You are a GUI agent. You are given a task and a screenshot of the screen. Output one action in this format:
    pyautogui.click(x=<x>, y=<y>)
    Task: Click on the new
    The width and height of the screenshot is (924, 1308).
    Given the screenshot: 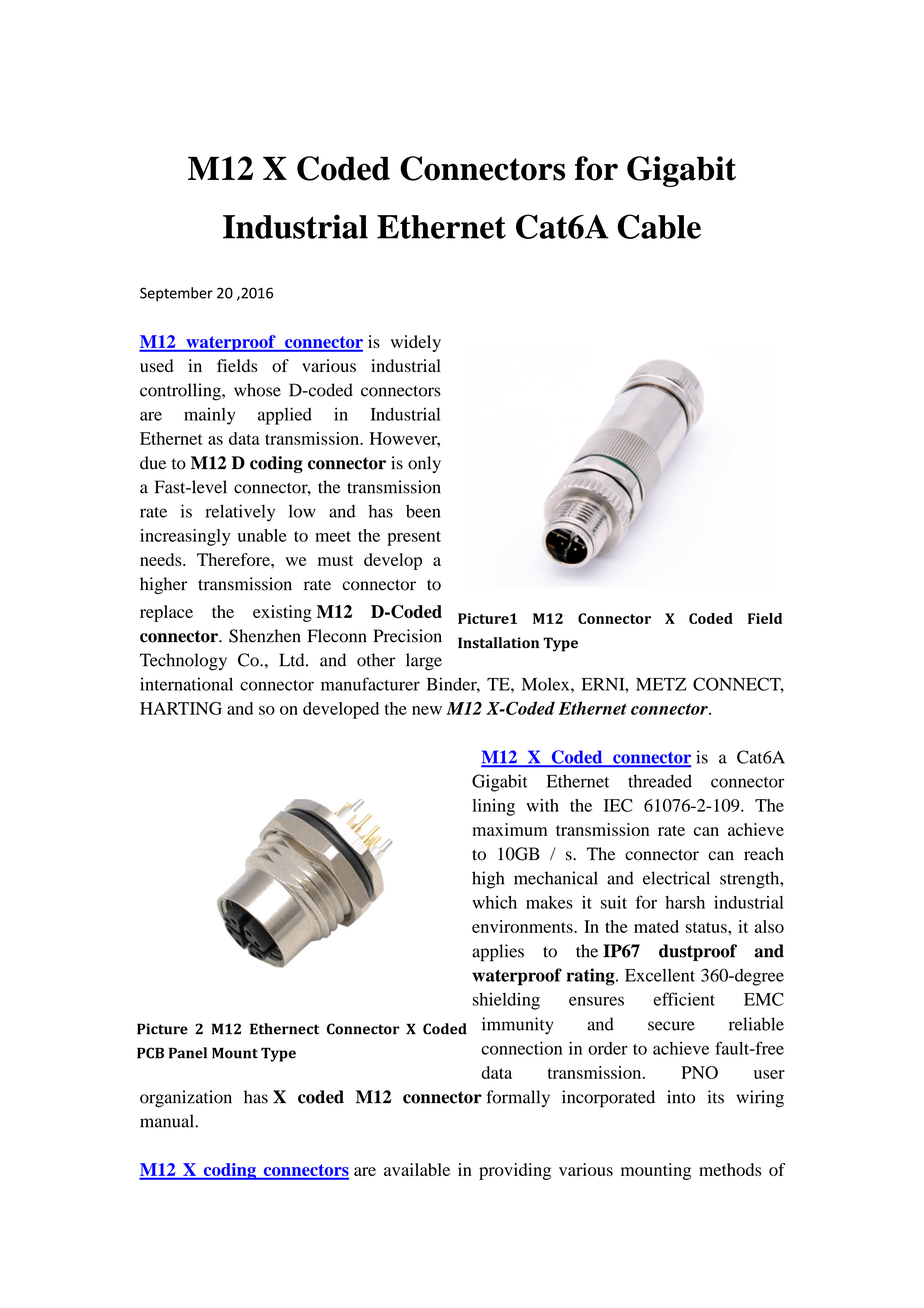 What is the action you would take?
    pyautogui.click(x=427, y=710)
